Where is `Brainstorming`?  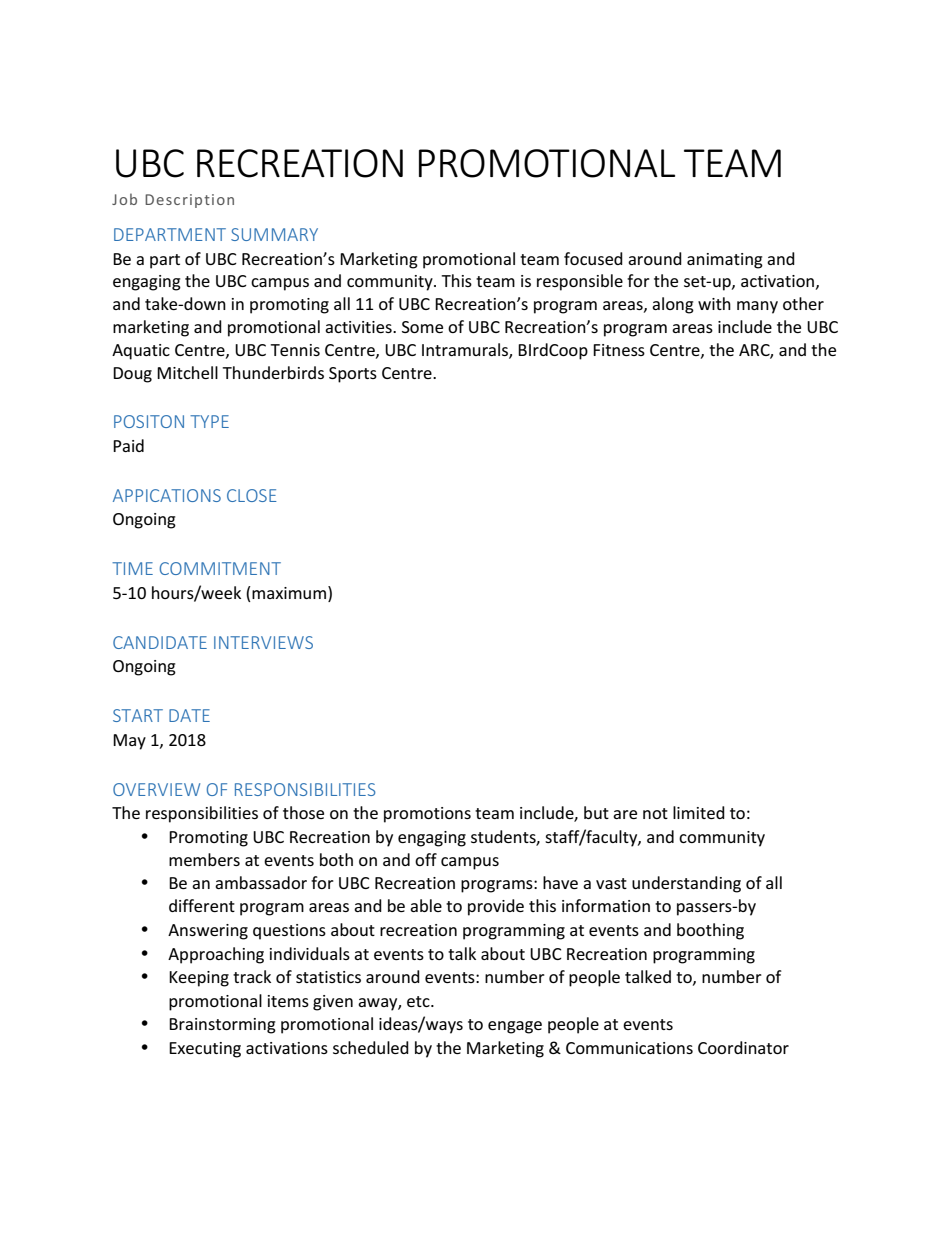
Brainstorming is located at coordinates (222, 1026).
